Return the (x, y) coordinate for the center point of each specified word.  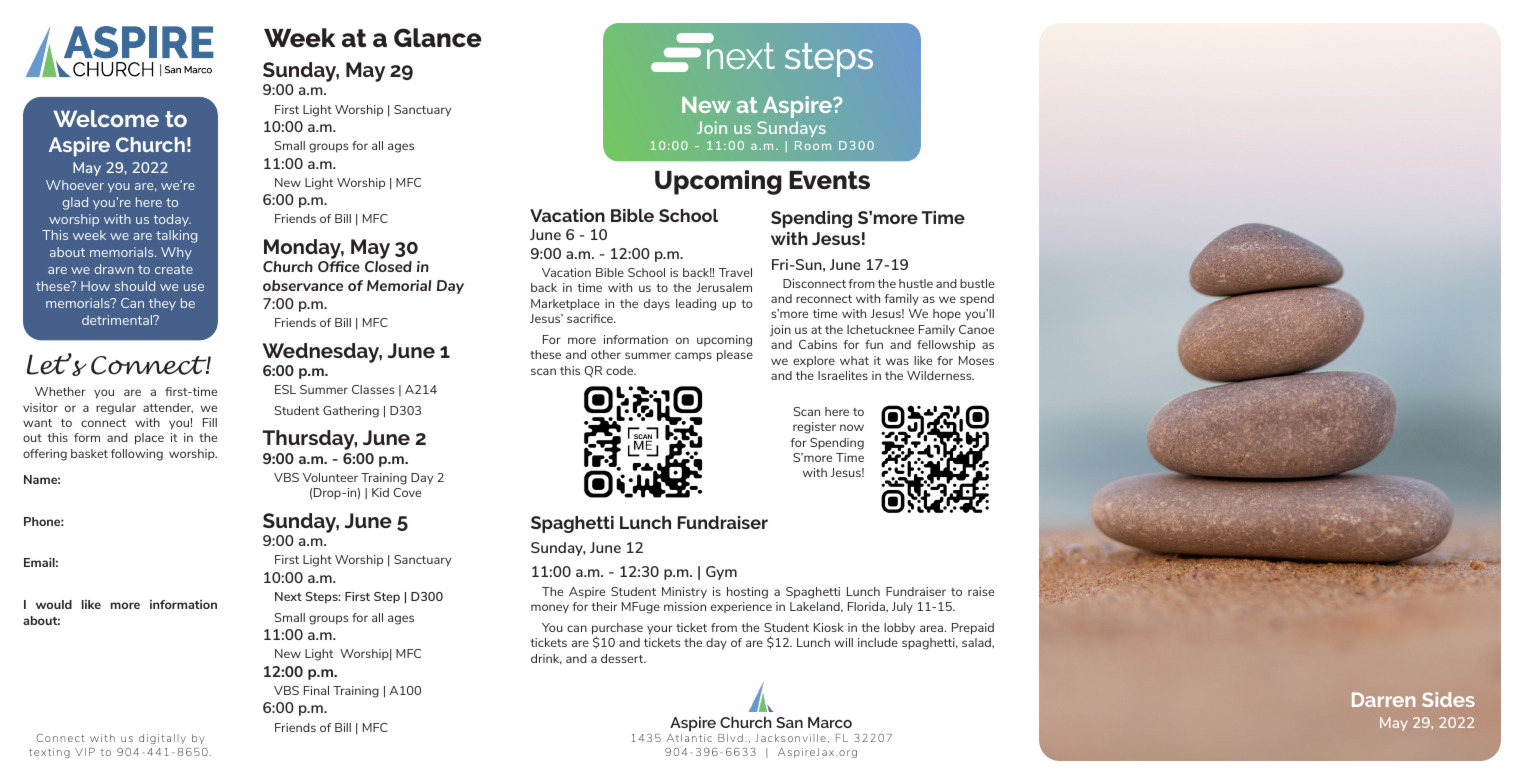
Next (288, 596)
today (172, 220)
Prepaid (973, 629)
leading (696, 305)
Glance (438, 38)
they (162, 304)
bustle (977, 283)
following (137, 455)
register (814, 428)
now (852, 427)
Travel (735, 272)
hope (947, 315)
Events (829, 180)
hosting (747, 593)
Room (813, 145)
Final (316, 690)
